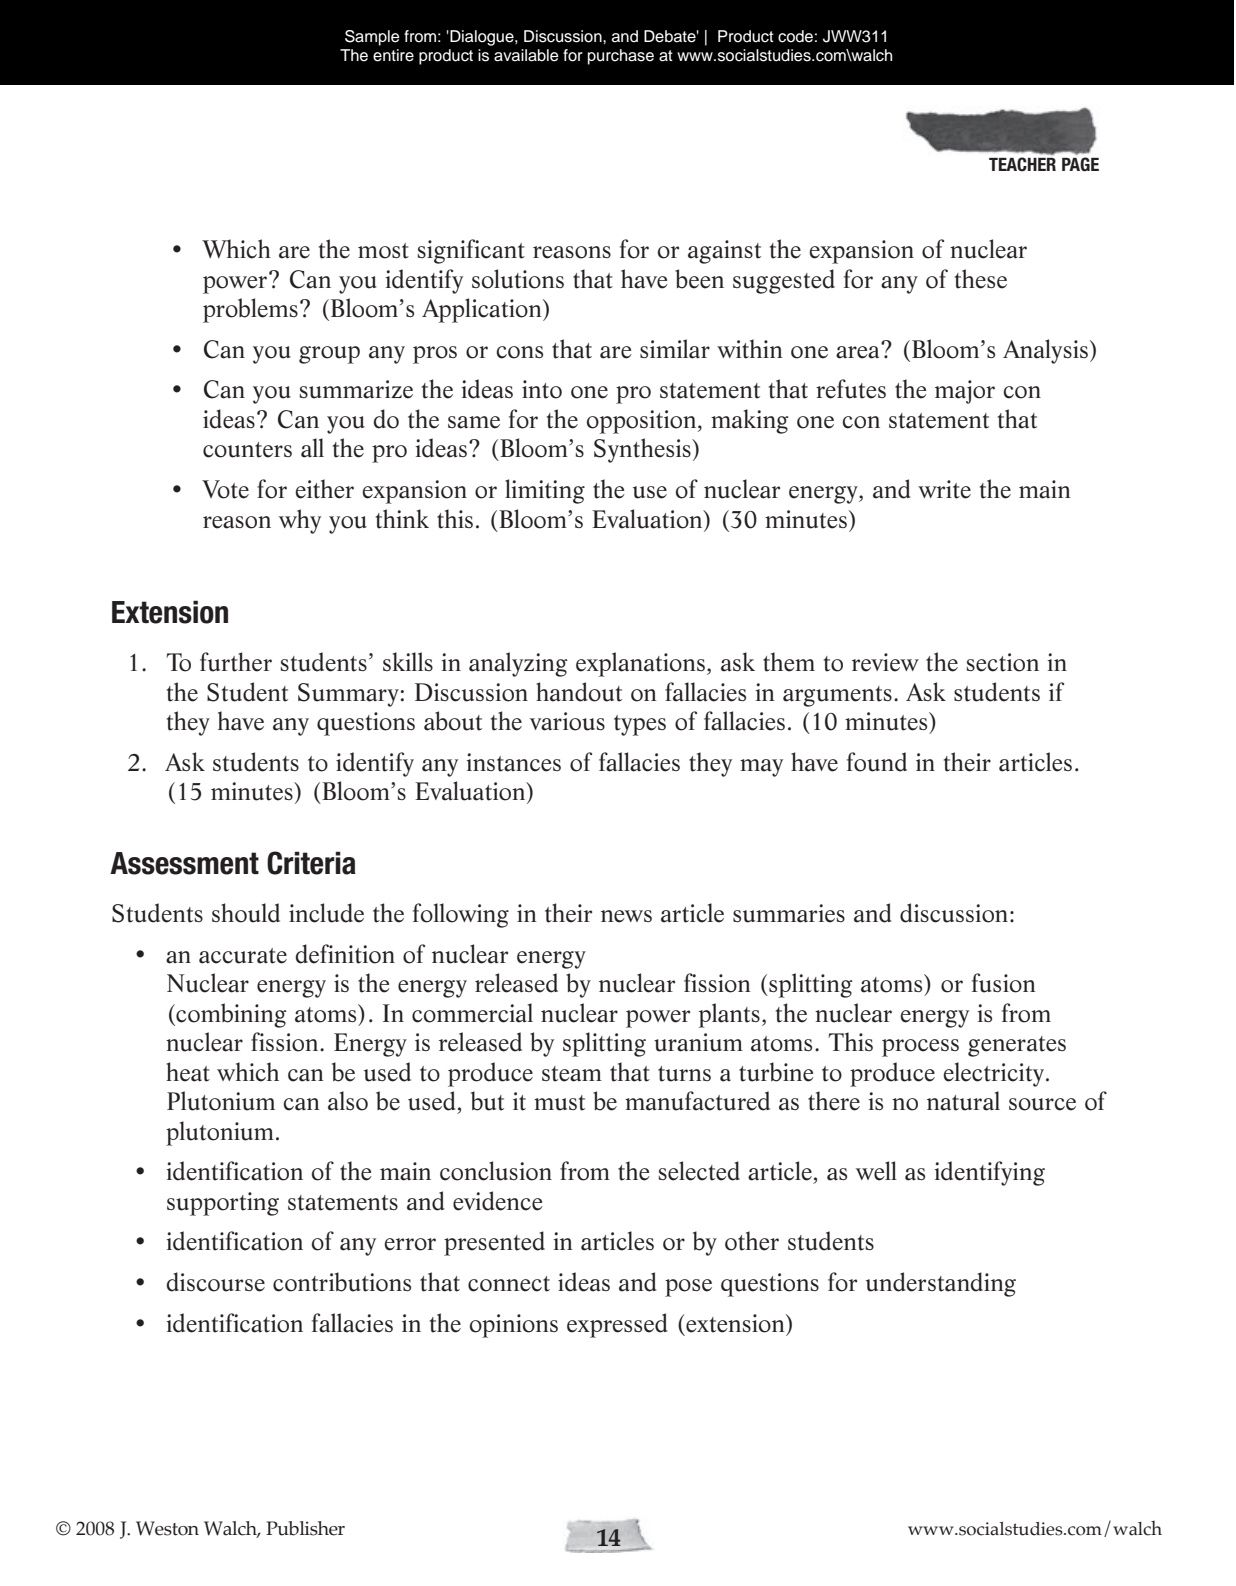 This screenshot has width=1236, height=1586. I want to click on counters, so click(247, 450).
